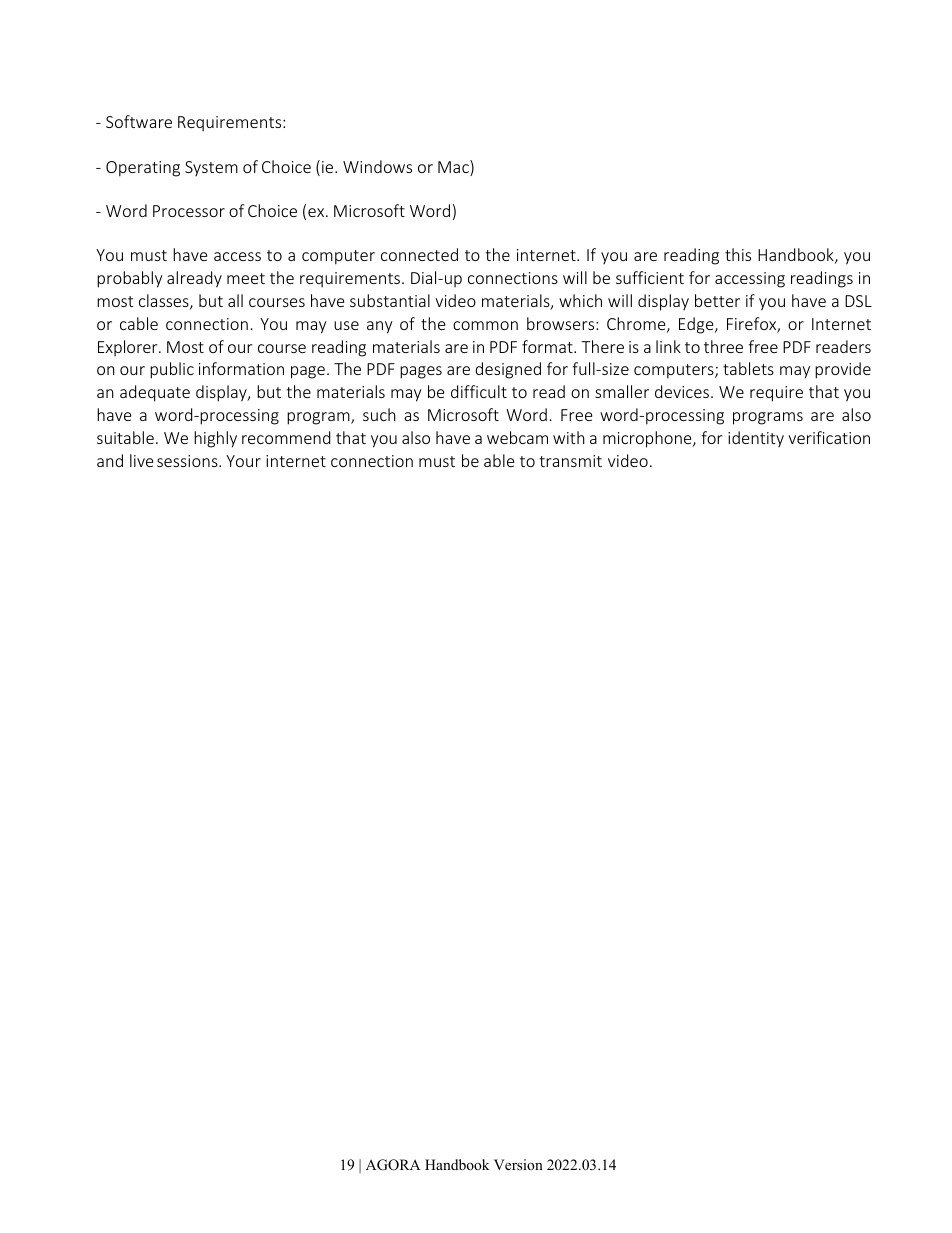 This screenshot has height=1233, width=952. What do you see at coordinates (738, 254) in the screenshot?
I see `this` at bounding box center [738, 254].
